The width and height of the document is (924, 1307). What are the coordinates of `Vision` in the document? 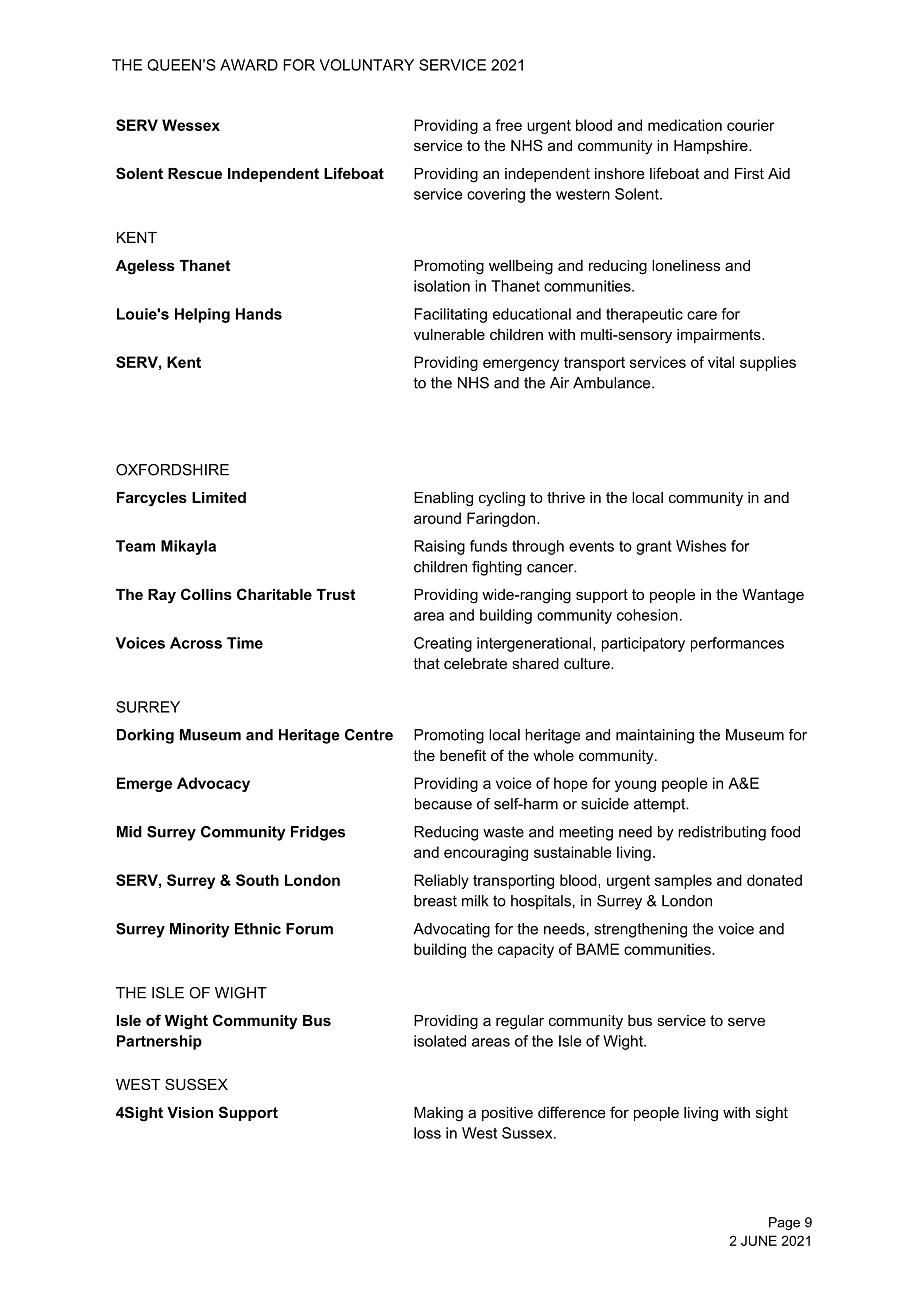 It's located at (190, 1112).
